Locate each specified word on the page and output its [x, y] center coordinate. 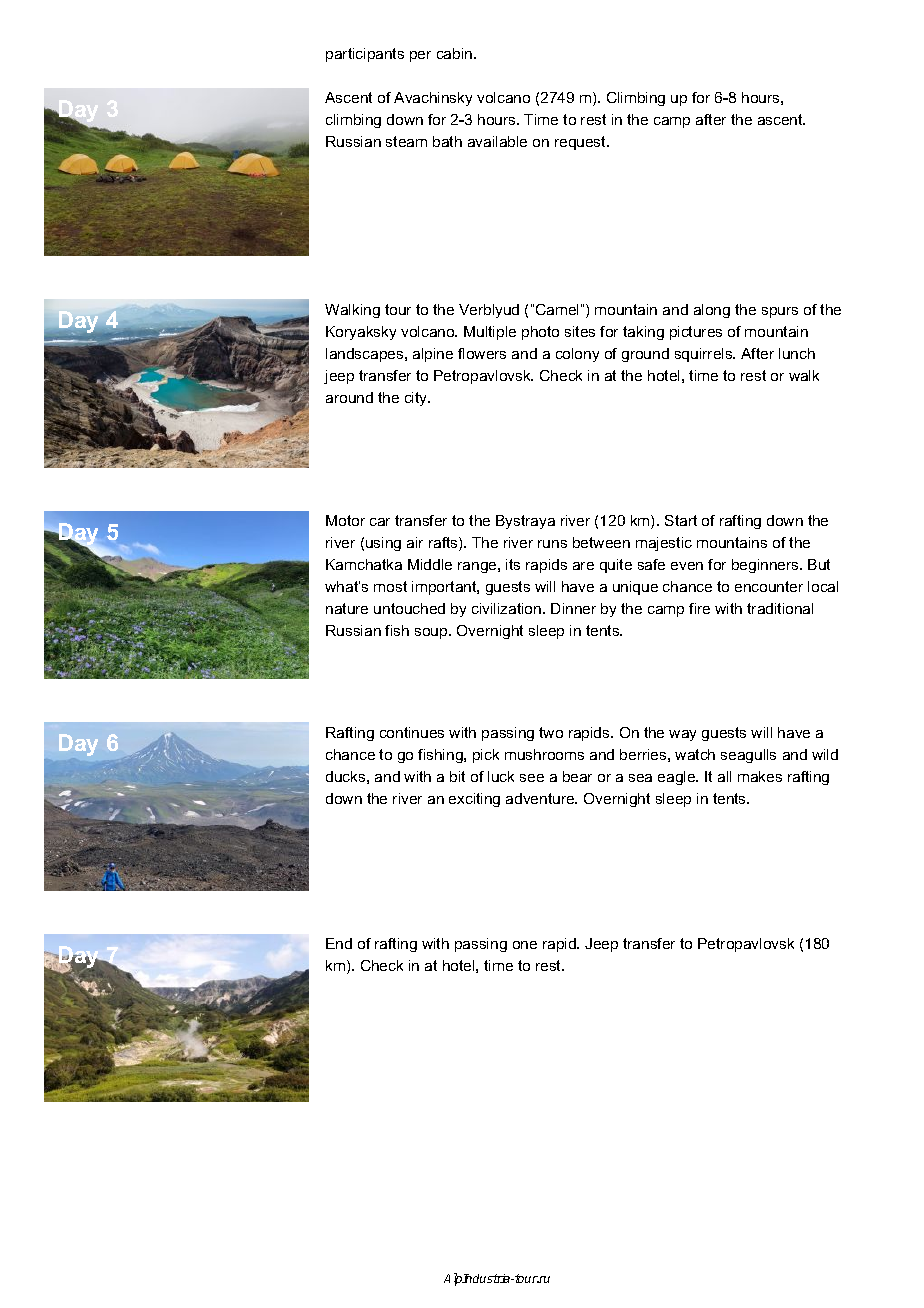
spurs [780, 312]
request [581, 143]
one [525, 945]
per [420, 56]
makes [760, 776]
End [339, 943]
